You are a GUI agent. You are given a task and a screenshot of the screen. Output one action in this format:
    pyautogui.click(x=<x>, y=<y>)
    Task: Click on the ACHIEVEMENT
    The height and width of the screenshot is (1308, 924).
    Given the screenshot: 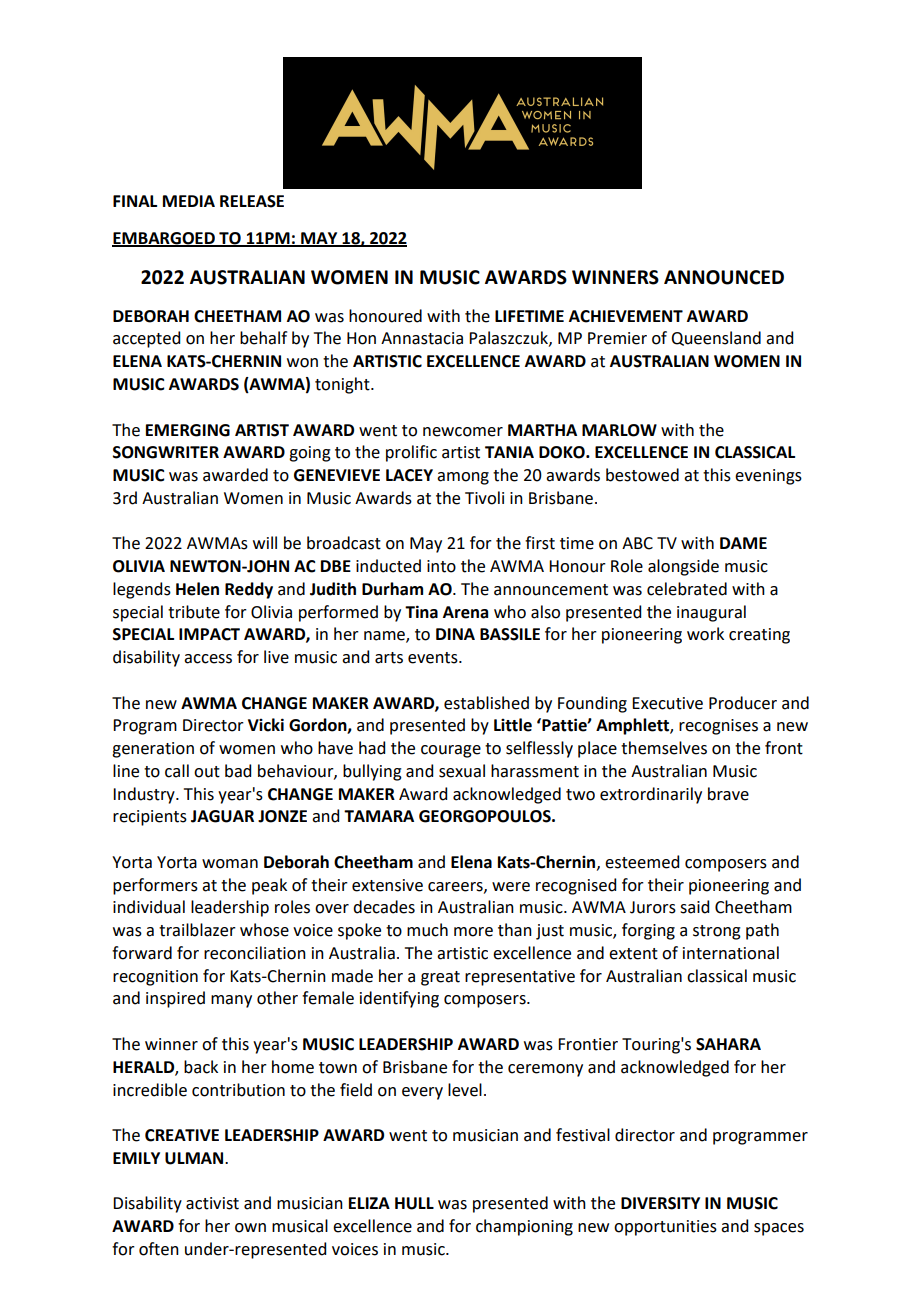 What is the action you would take?
    pyautogui.click(x=626, y=316)
